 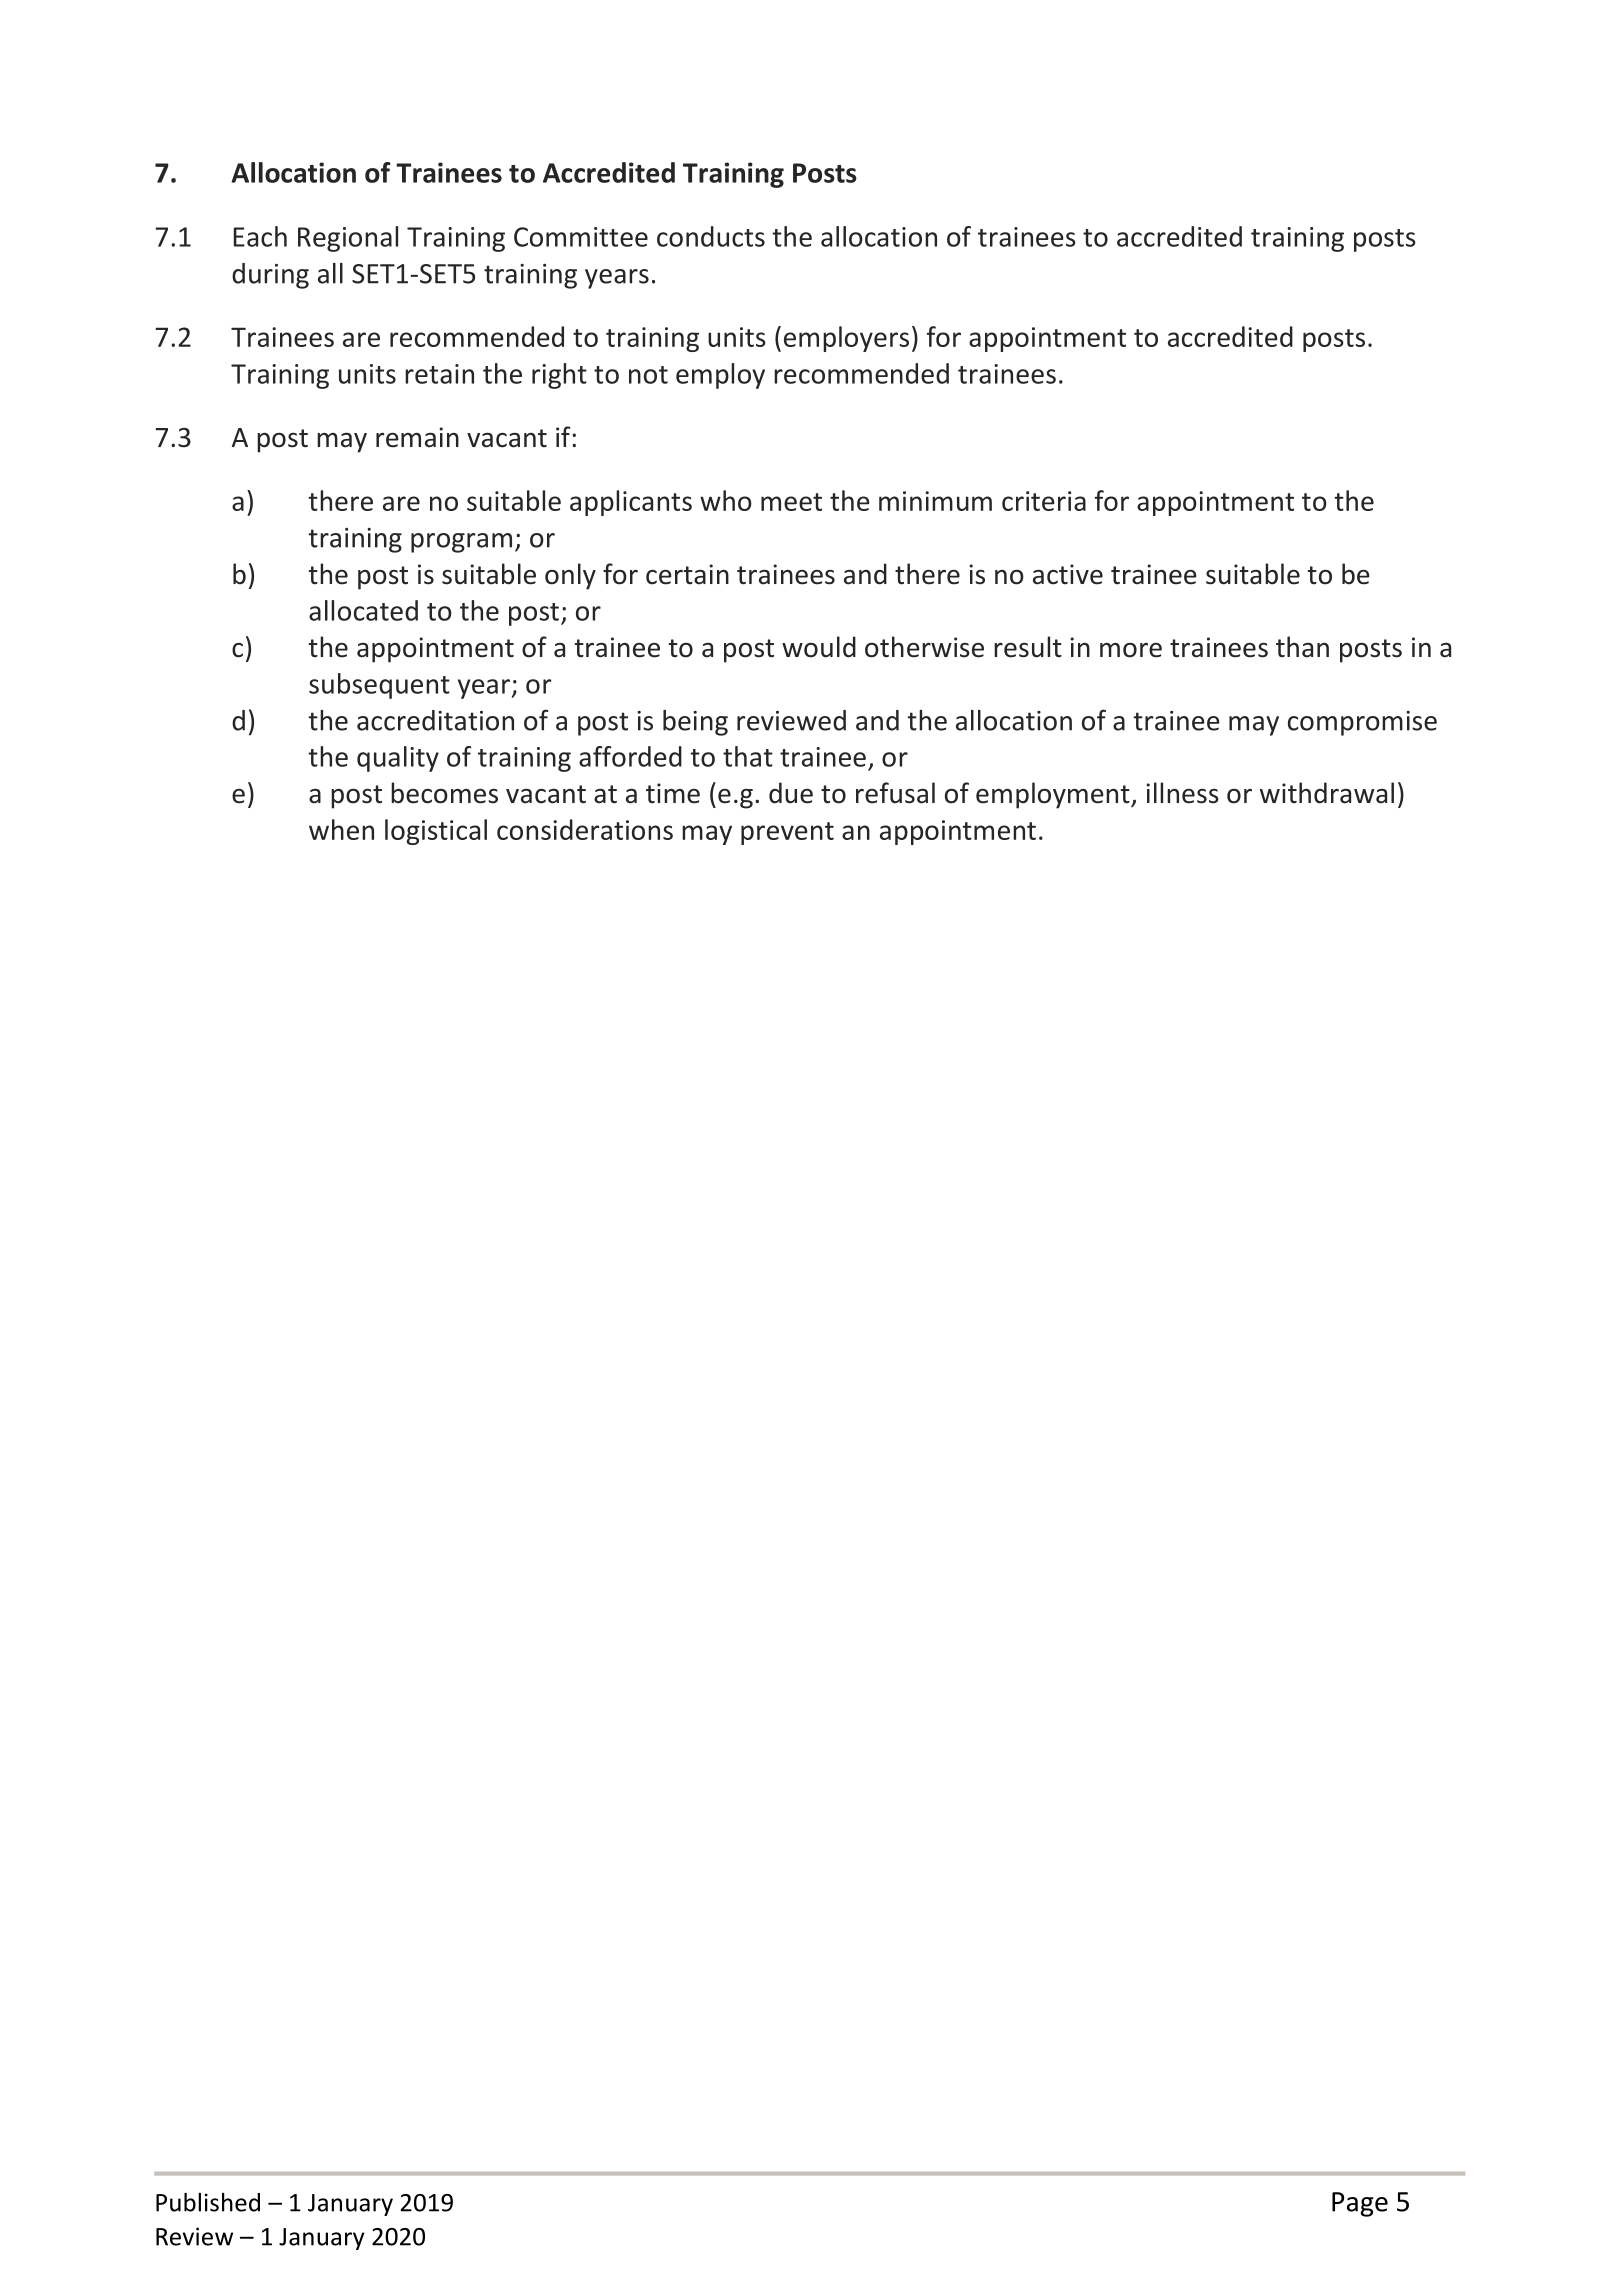 I want to click on illness, so click(x=1182, y=793).
